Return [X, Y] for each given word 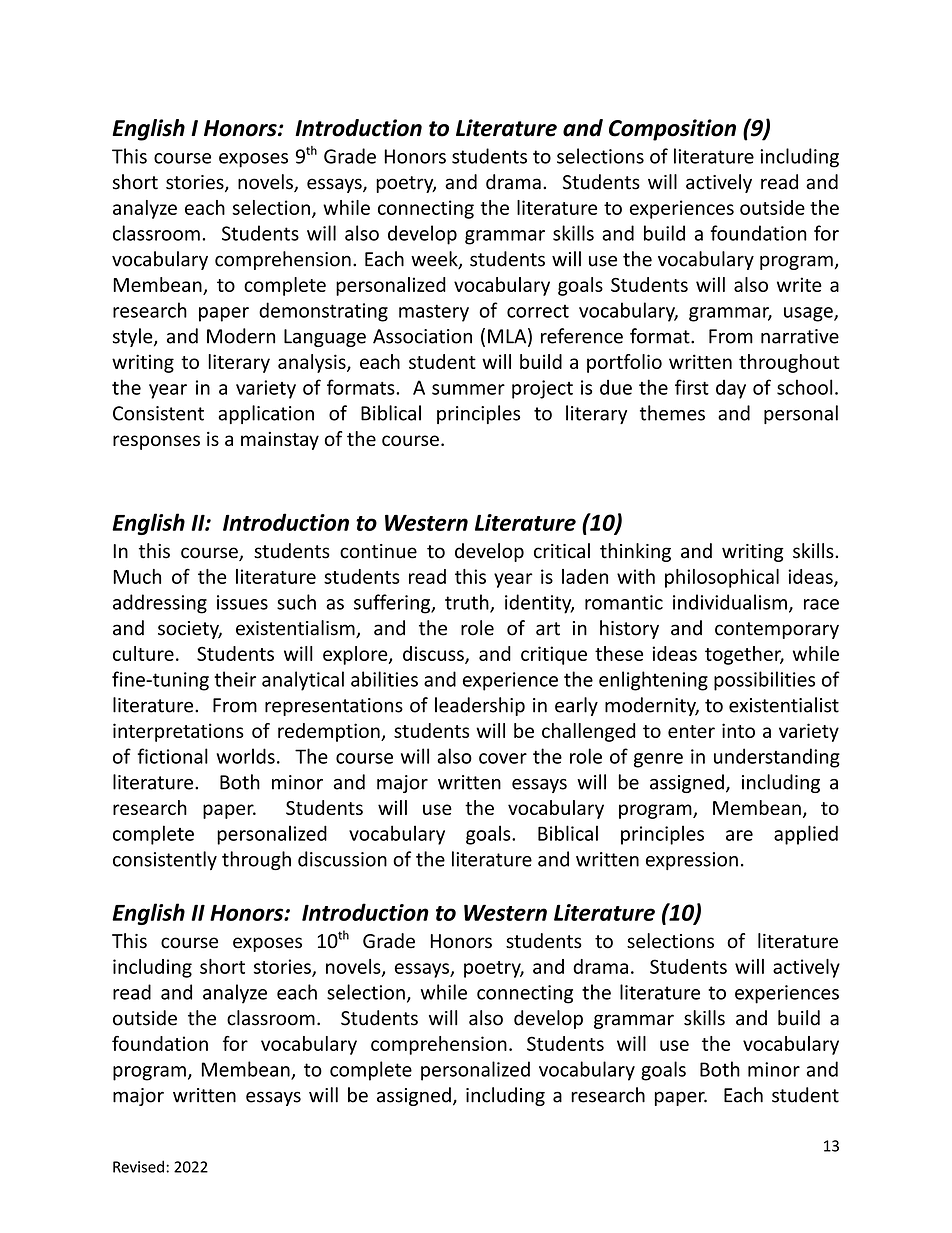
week [435, 260]
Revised [138, 1166]
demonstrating [323, 312]
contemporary [777, 630]
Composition [672, 130]
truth [468, 603]
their [235, 679]
